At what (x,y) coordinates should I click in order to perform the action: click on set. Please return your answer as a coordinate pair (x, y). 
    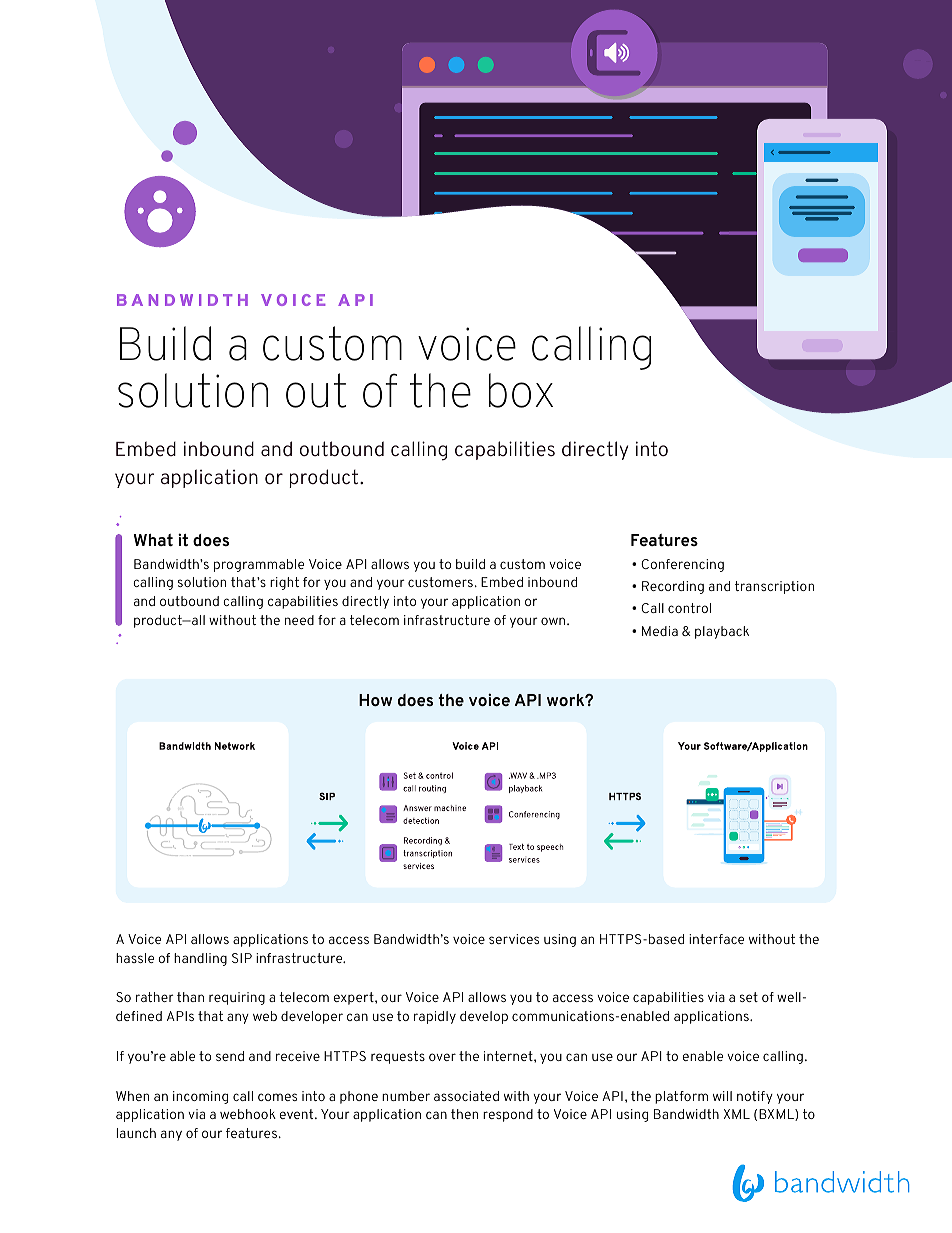
    Looking at the image, I should click on (749, 997).
